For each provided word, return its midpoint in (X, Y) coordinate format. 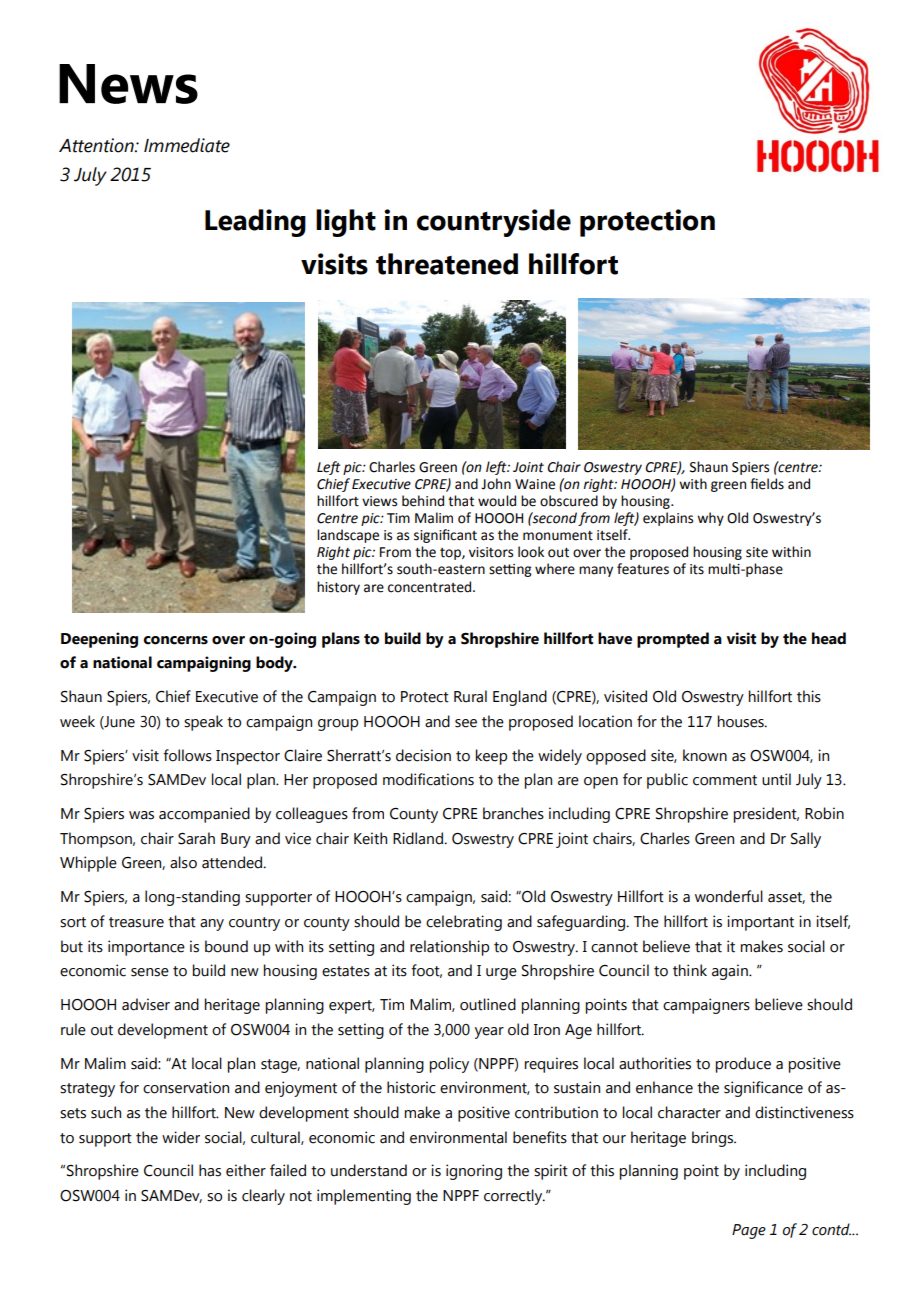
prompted (673, 640)
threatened (447, 264)
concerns (175, 640)
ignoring (474, 1172)
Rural (470, 696)
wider (181, 1137)
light (346, 223)
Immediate (187, 145)
